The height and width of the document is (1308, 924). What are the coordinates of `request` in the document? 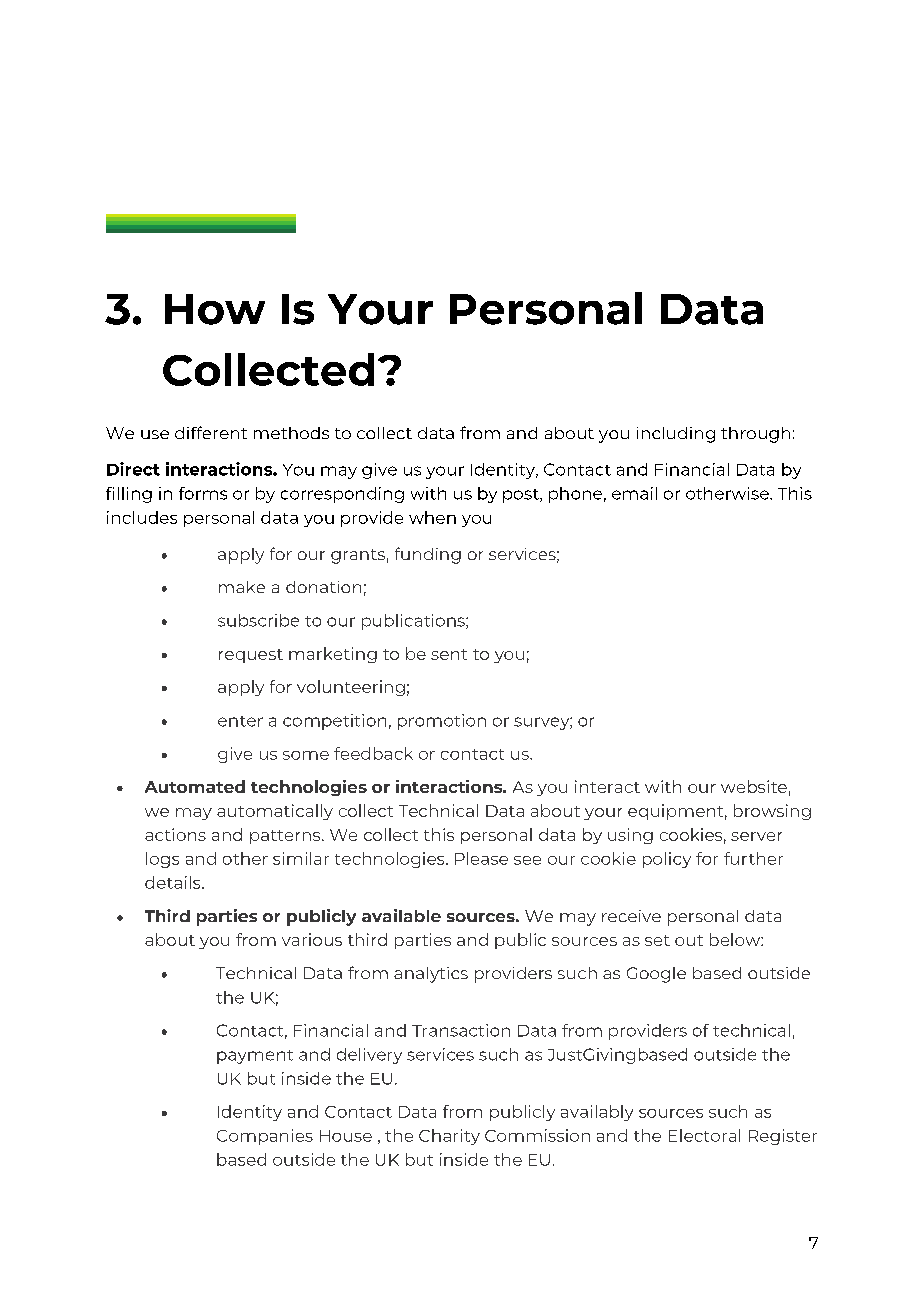 It's located at (251, 656).
